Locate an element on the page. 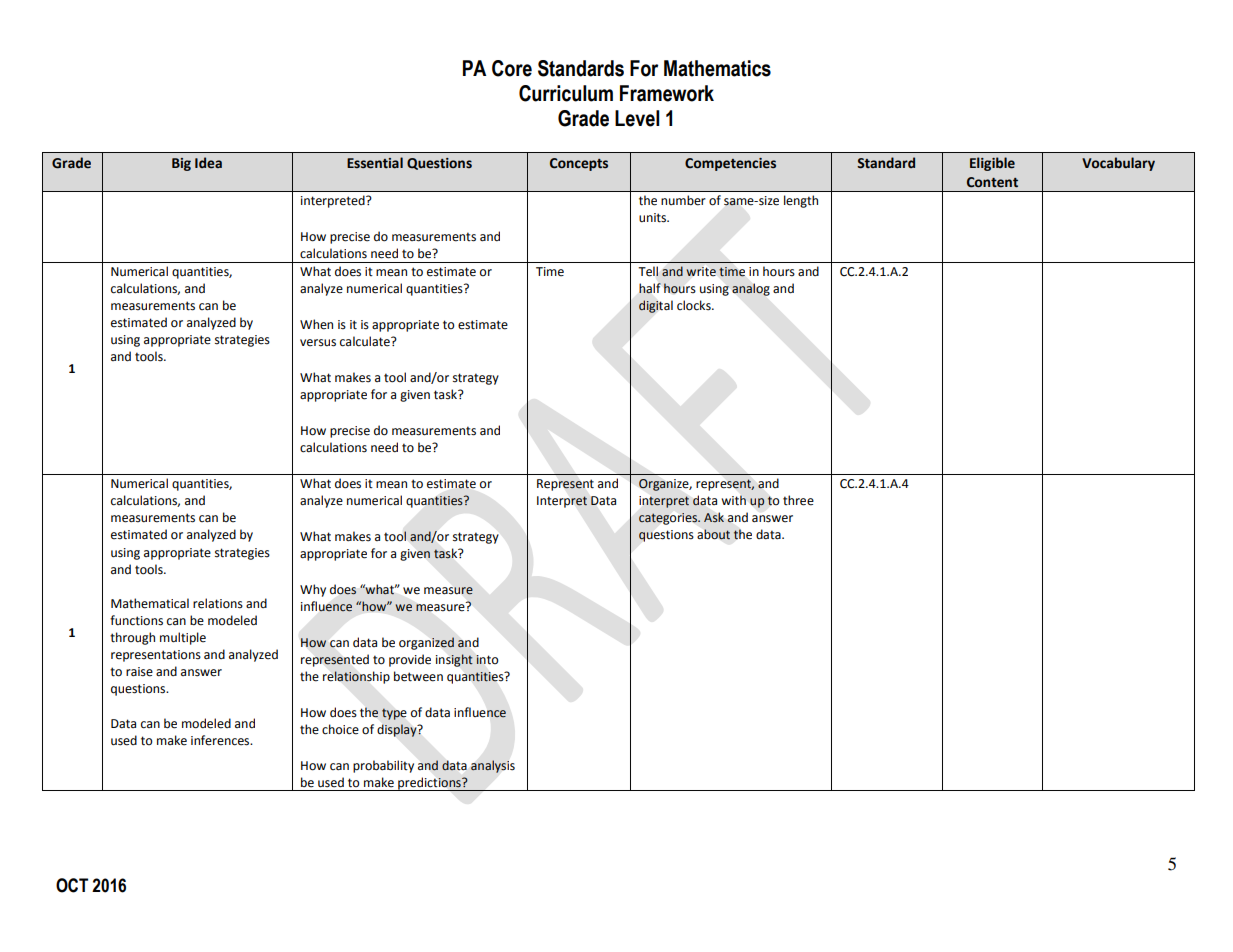 This document has height=952, width=1233. When is located at coordinates (316, 324).
